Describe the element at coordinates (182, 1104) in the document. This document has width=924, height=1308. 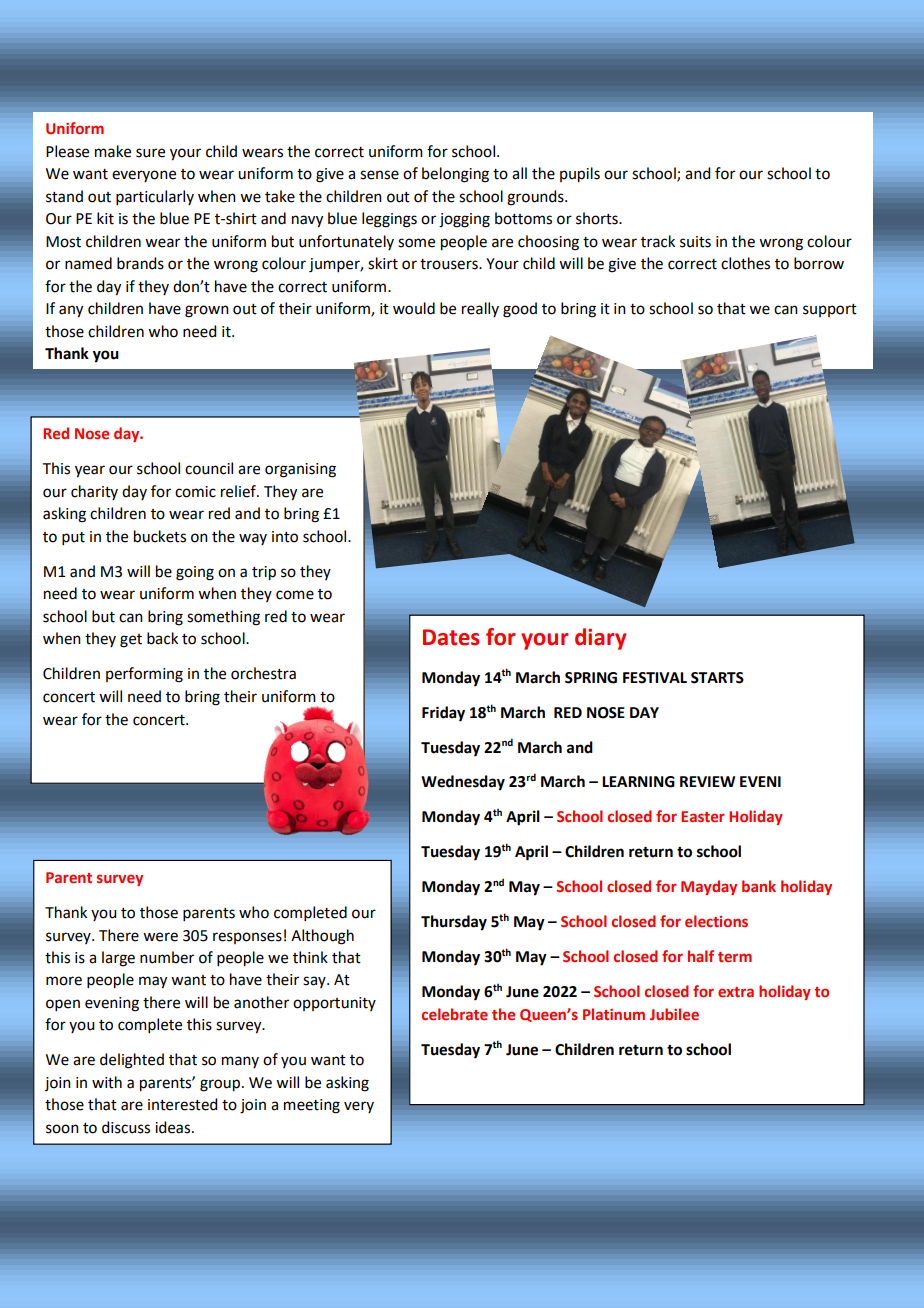
I see `interested` at that location.
